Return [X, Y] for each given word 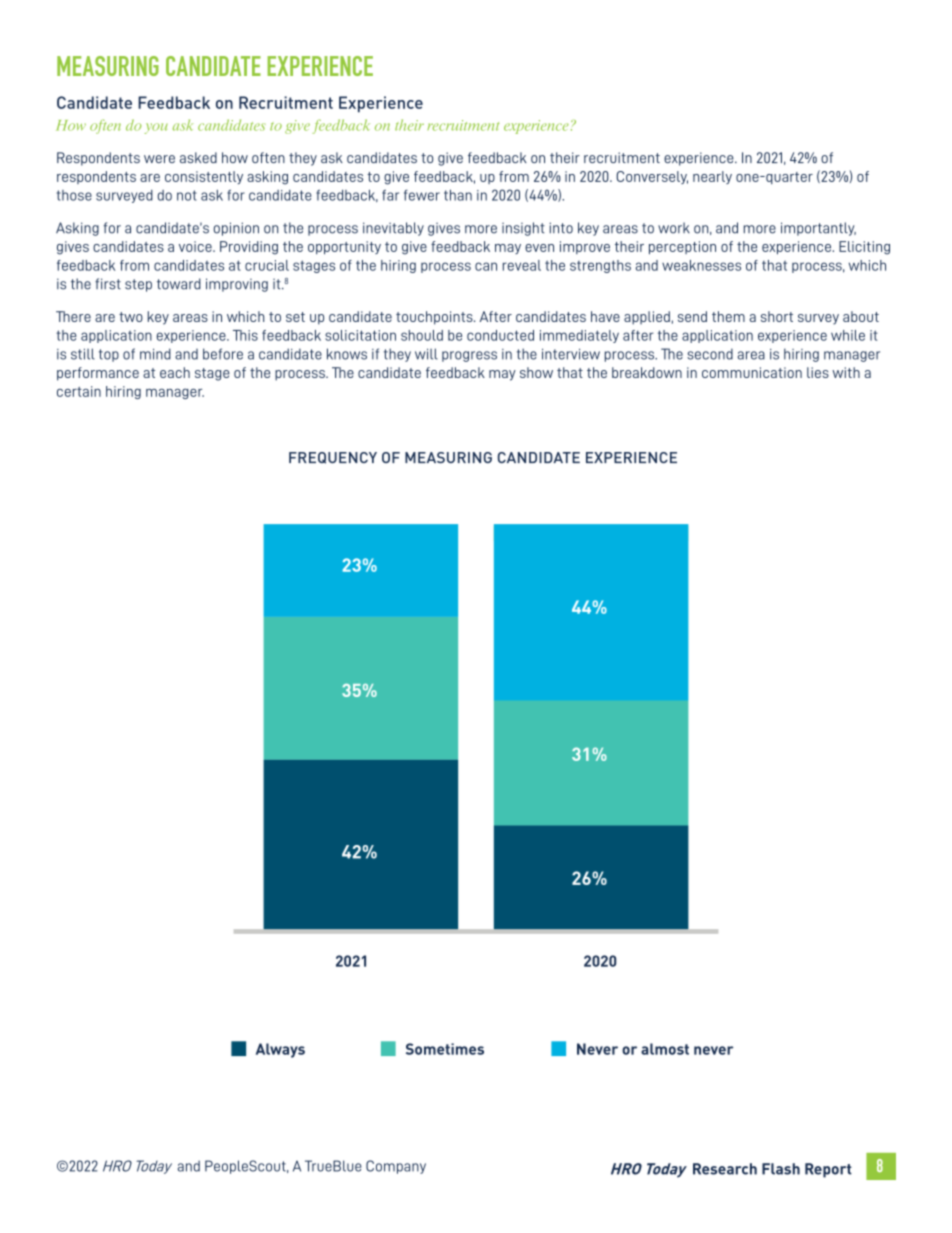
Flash [781, 1169]
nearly [712, 177]
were [159, 159]
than [458, 195]
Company [396, 1167]
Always [280, 1050]
